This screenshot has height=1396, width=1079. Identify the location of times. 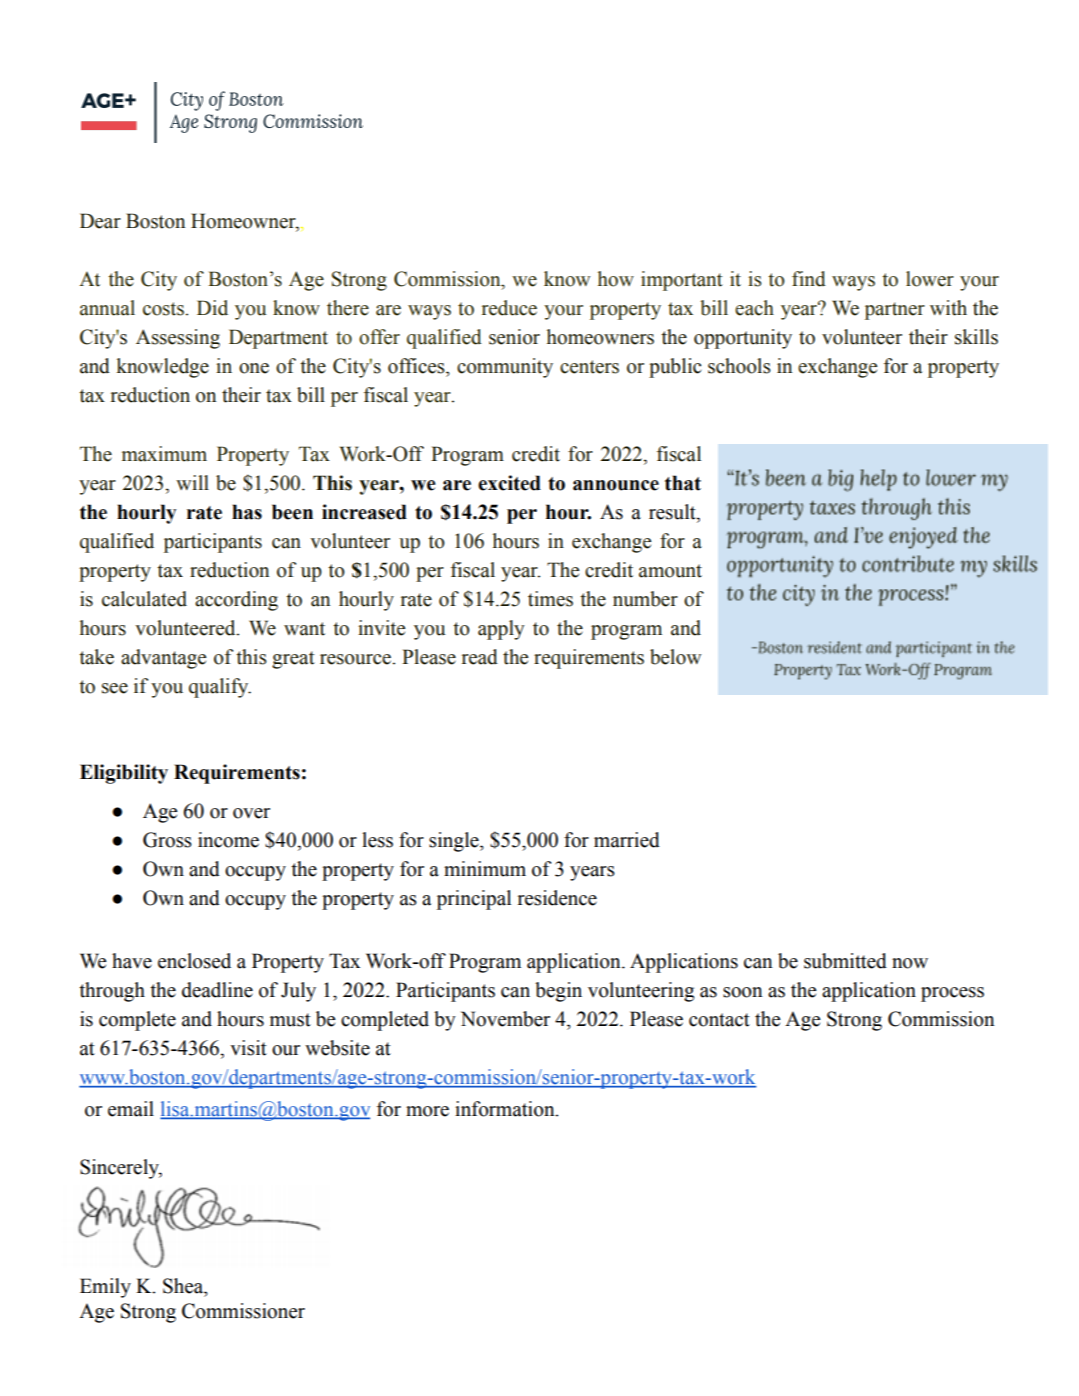
(550, 599).
